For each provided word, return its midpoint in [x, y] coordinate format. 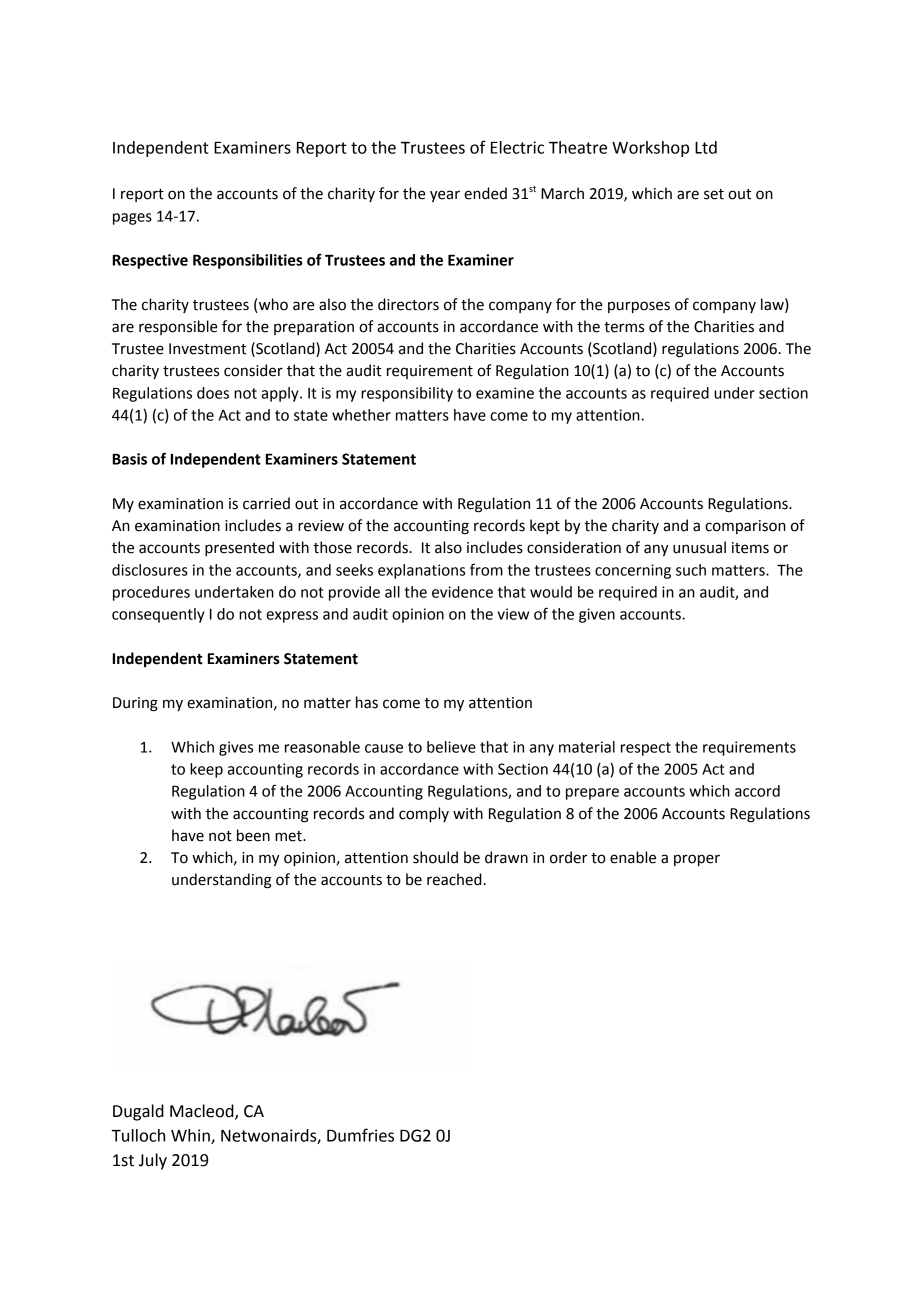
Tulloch [138, 1135]
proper [697, 860]
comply [424, 815]
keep [206, 770]
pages [132, 219]
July [153, 1161]
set [714, 194]
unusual [699, 547]
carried [266, 503]
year [445, 196]
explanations [421, 571]
